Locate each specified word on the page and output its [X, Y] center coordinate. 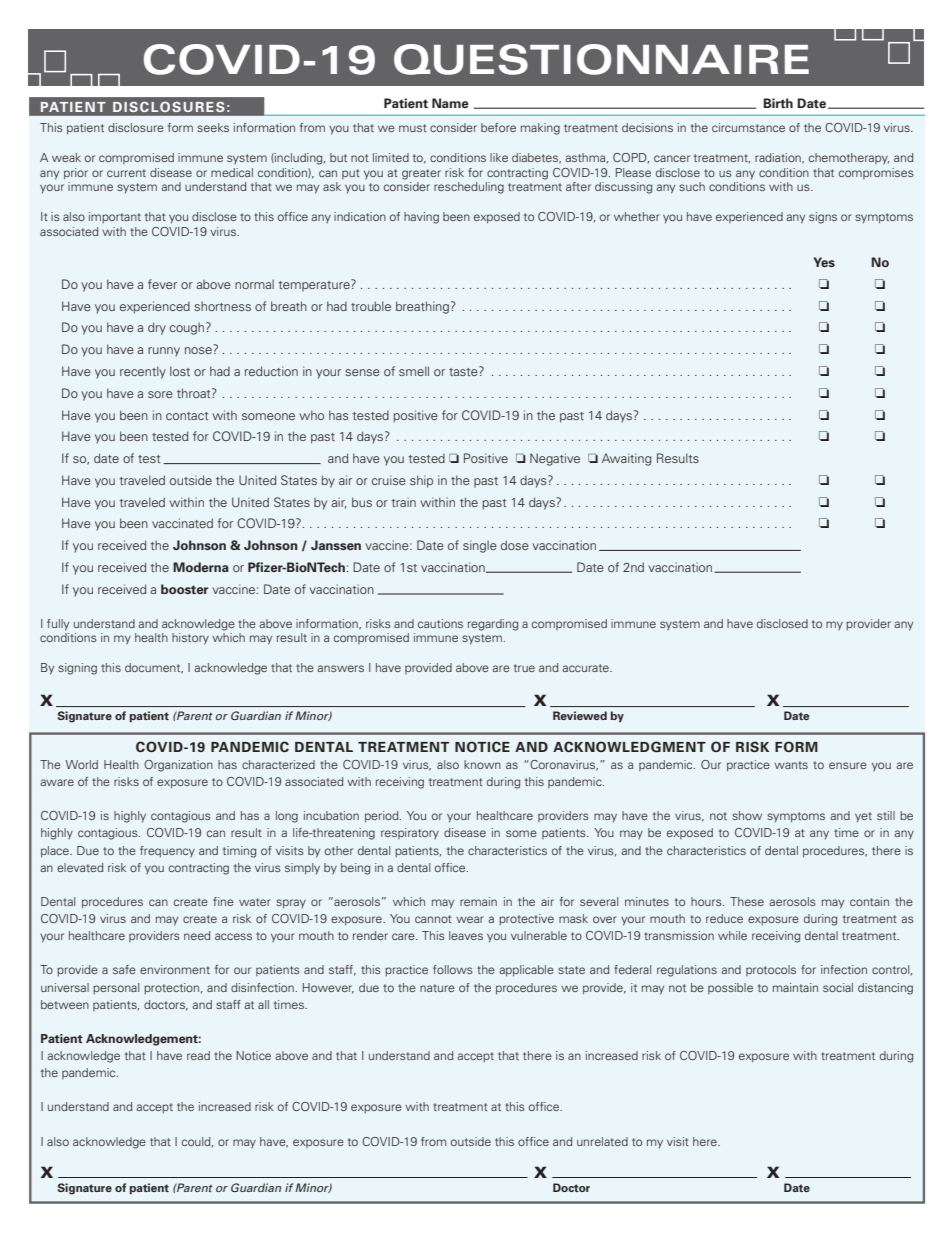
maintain [795, 987]
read [198, 1055]
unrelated [602, 1141]
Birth [778, 103]
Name [450, 103]
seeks [213, 127]
